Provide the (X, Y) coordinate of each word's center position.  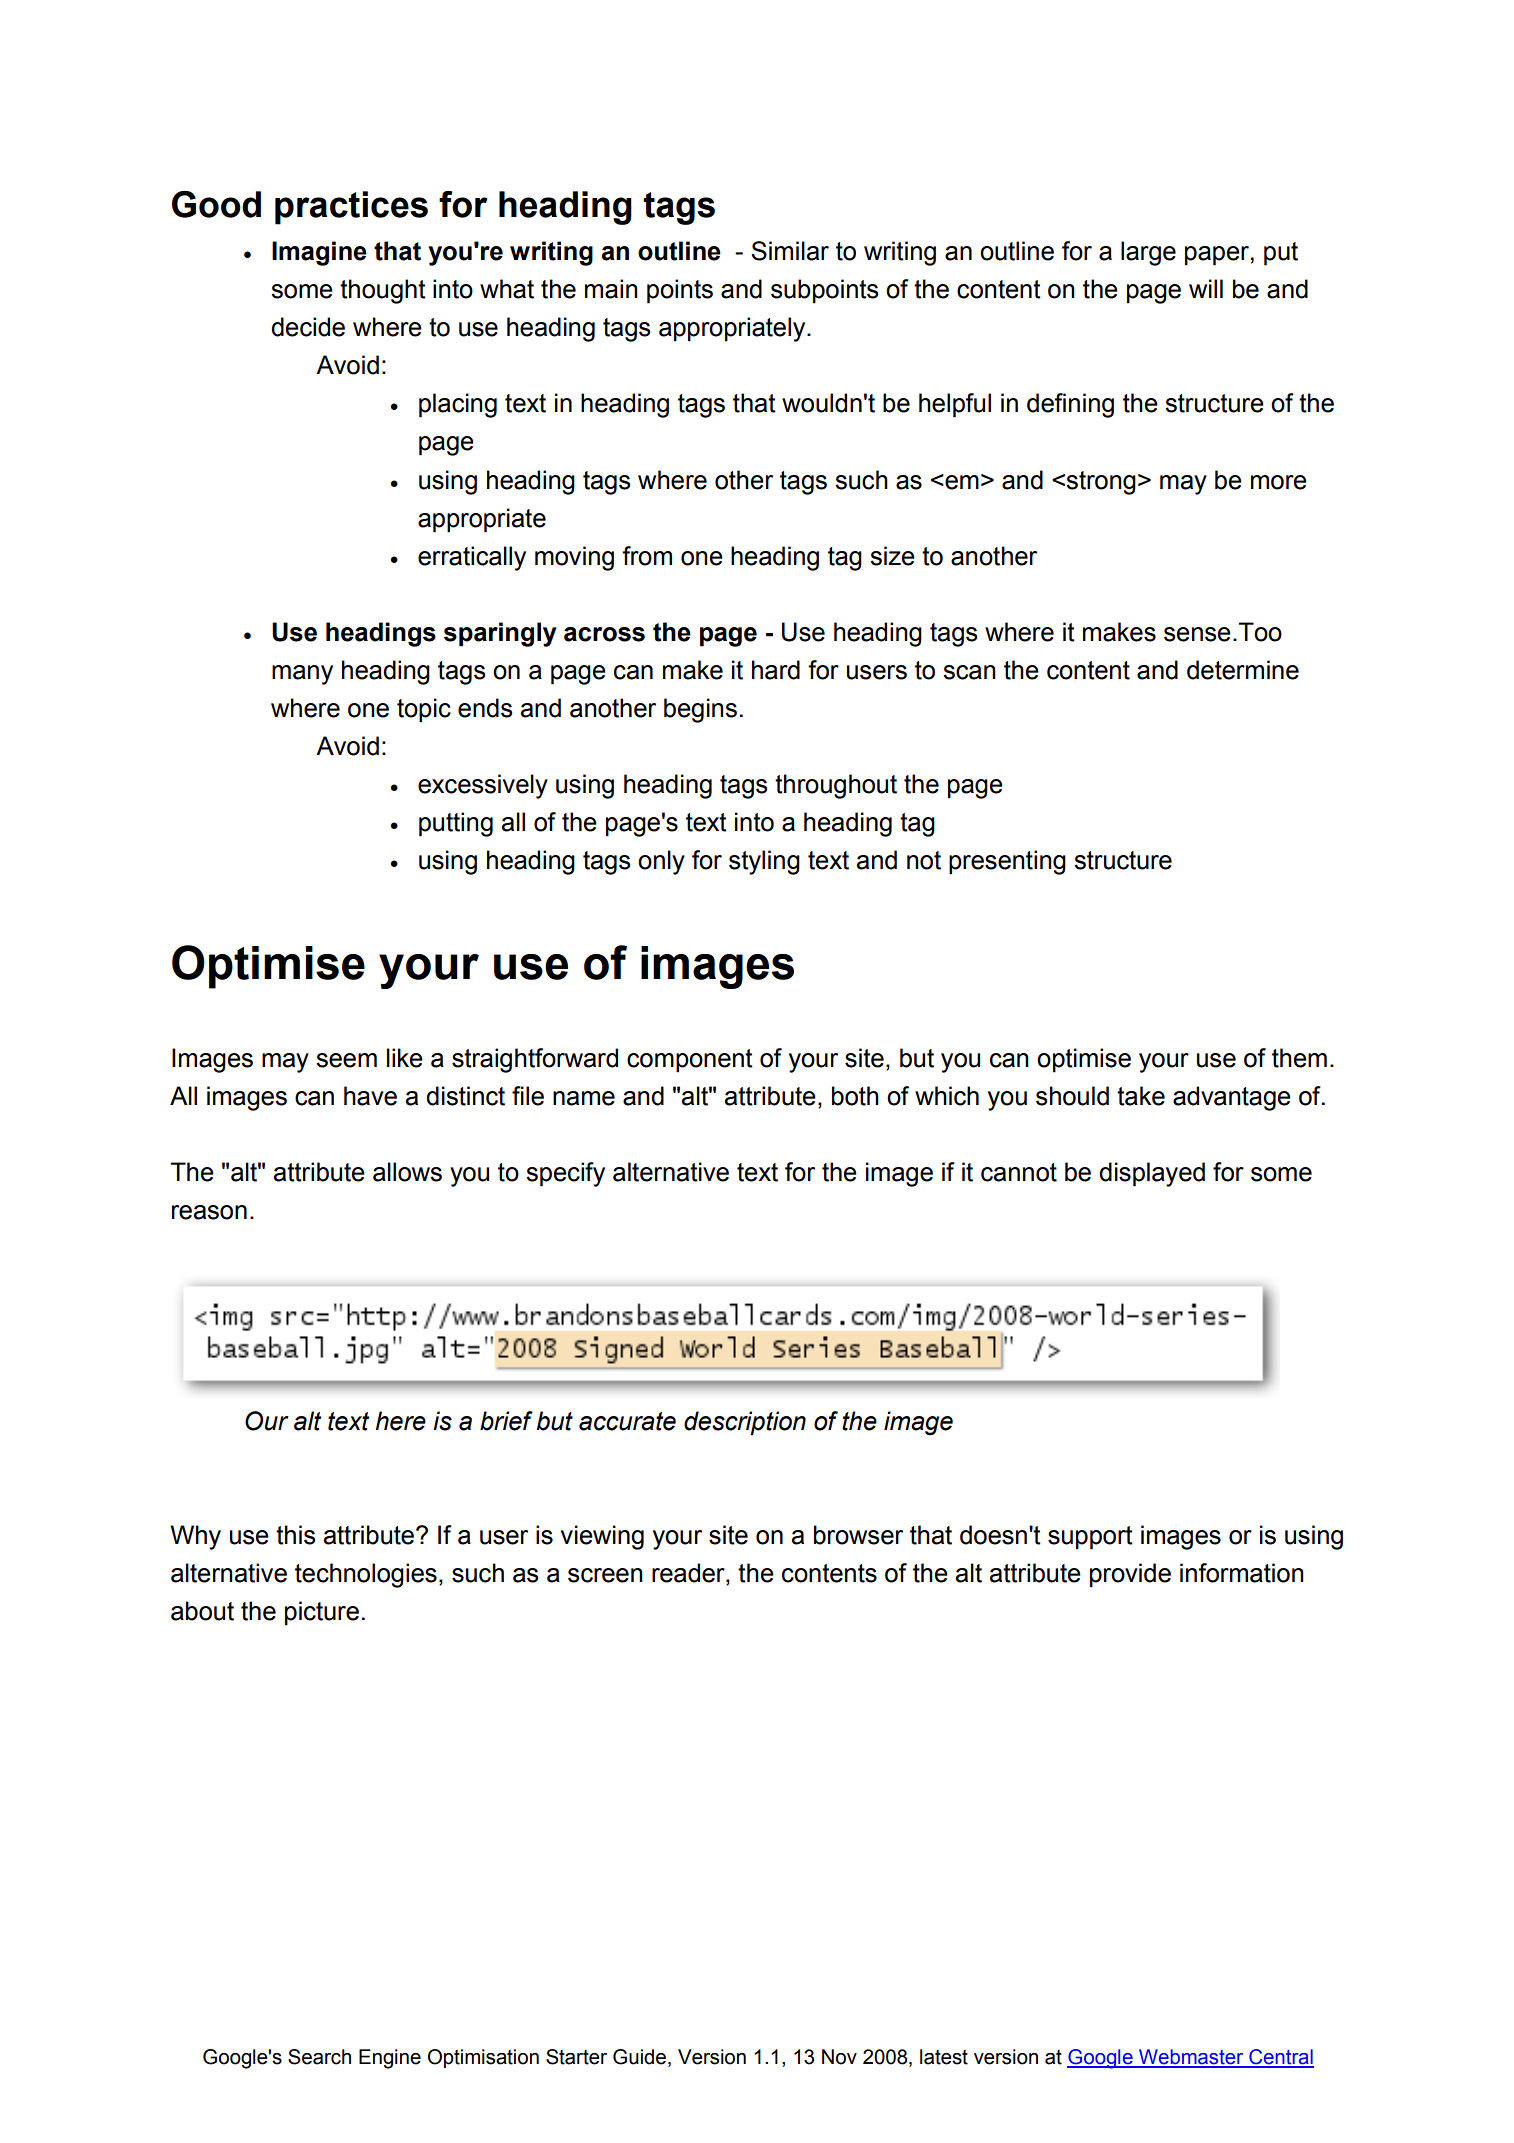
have (370, 1096)
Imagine (319, 253)
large (1148, 253)
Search (319, 2057)
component (690, 1061)
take (1141, 1096)
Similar (790, 251)
